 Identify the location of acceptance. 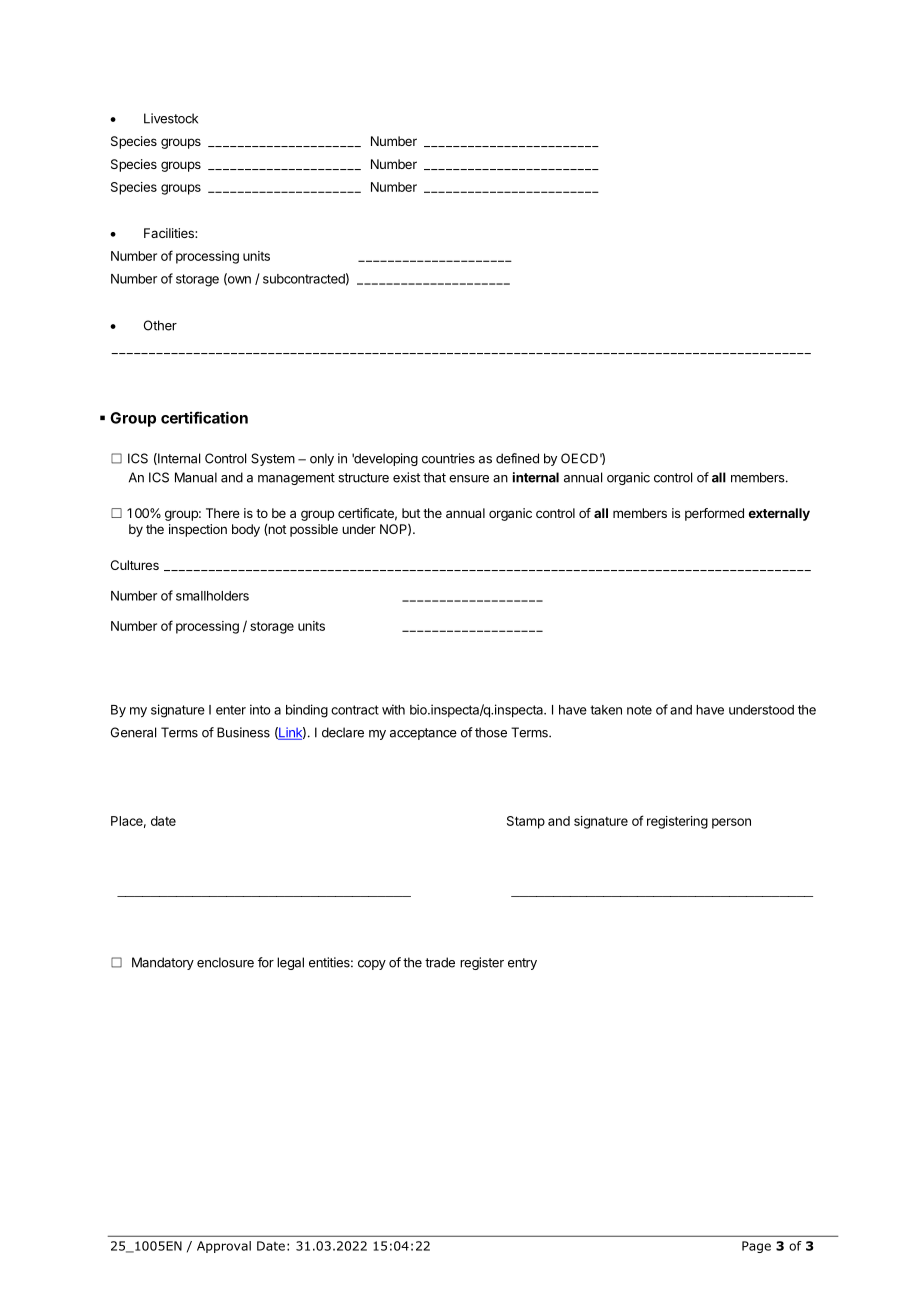
(423, 734).
